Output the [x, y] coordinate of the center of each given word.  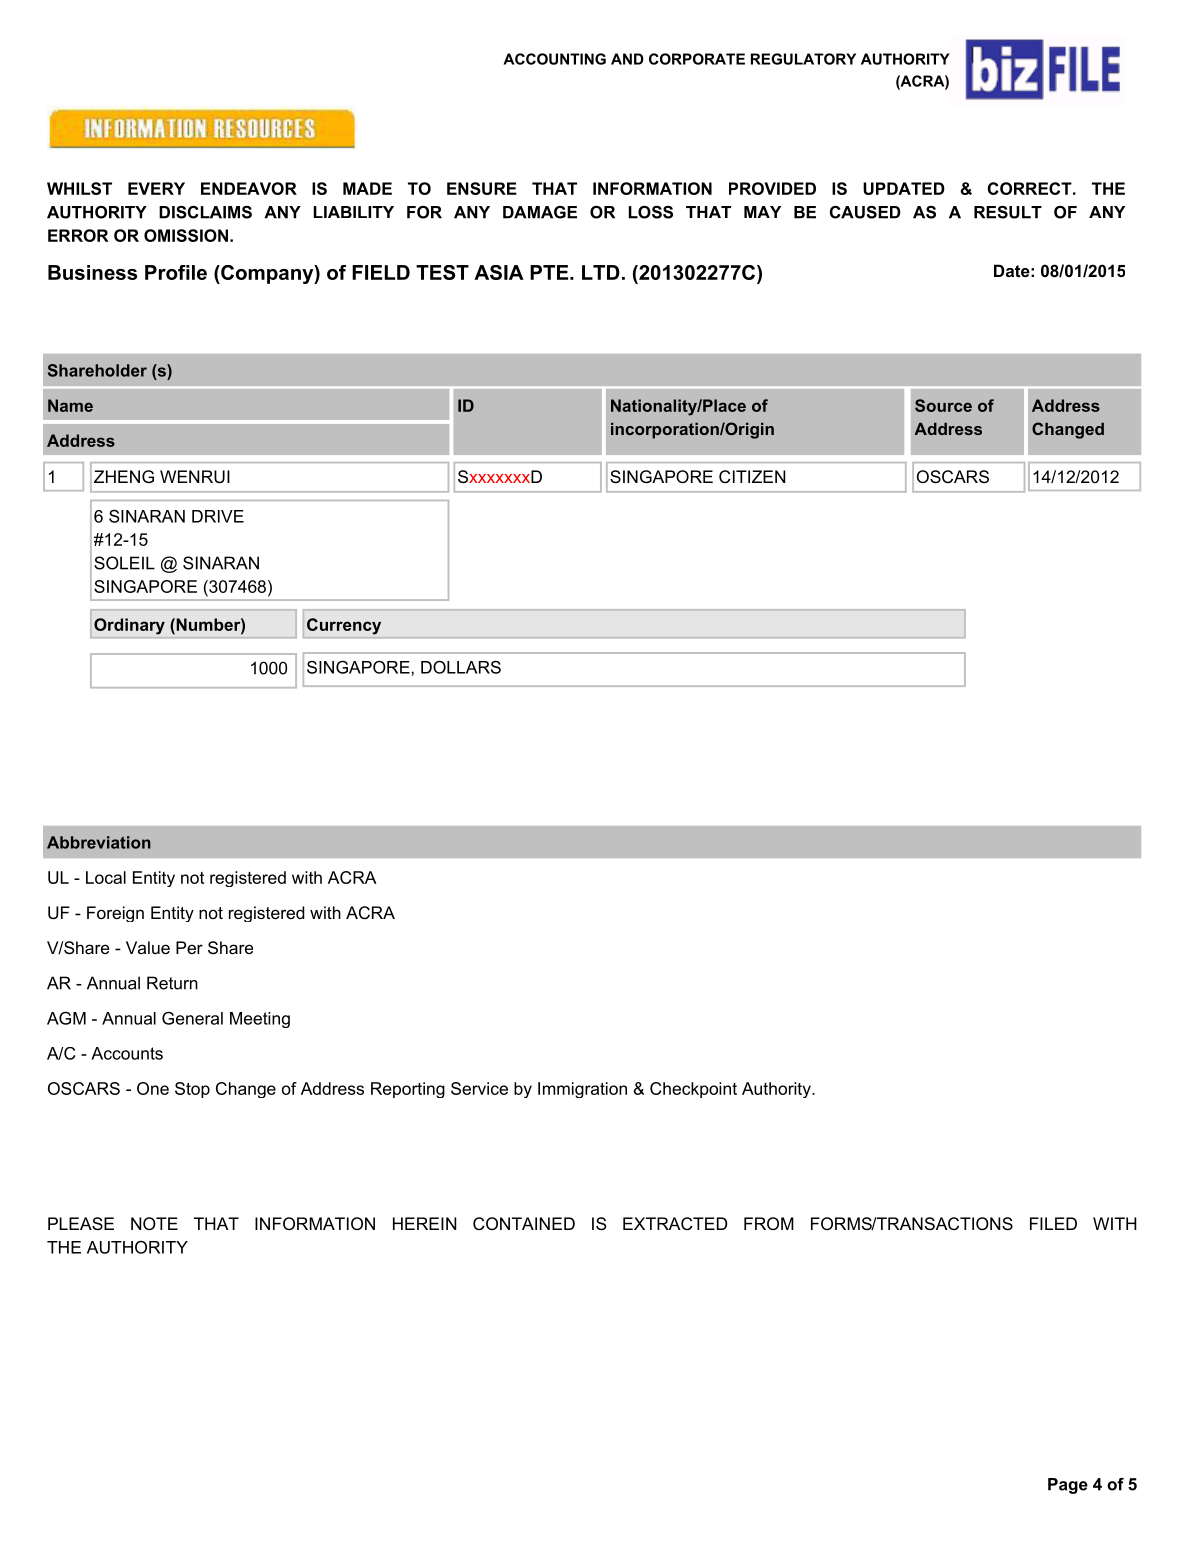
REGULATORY [803, 59]
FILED [1053, 1223]
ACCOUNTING [554, 59]
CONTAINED [524, 1224]
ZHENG [124, 476]
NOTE [154, 1223]
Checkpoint [693, 1090]
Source [943, 405]
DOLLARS [461, 667]
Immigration [582, 1090]
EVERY [156, 188]
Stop [192, 1090]
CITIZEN [752, 477]
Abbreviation [99, 842]
